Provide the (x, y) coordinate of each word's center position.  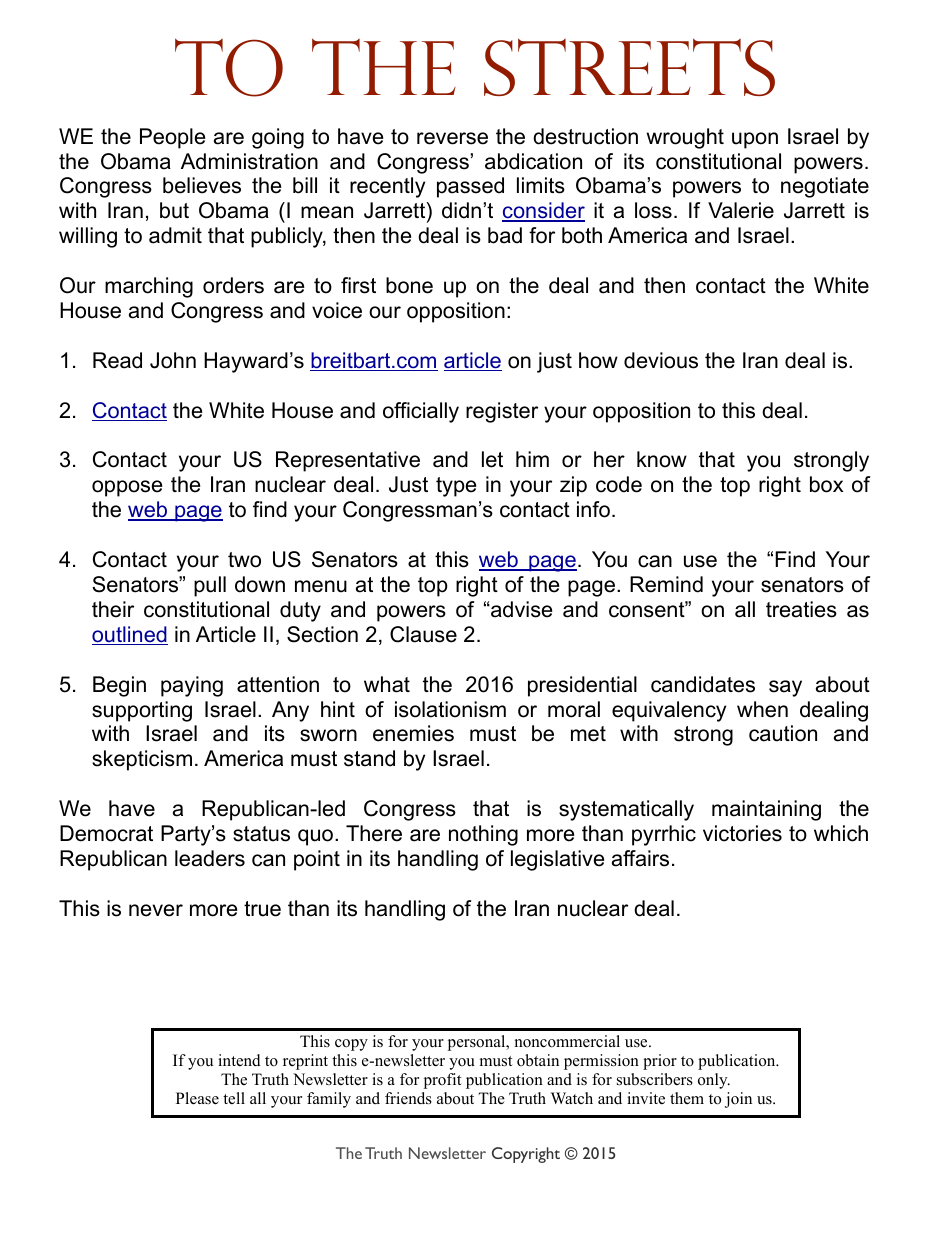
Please (197, 1098)
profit (442, 1081)
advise (520, 609)
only (714, 1081)
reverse (452, 138)
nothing (483, 835)
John (173, 360)
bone (409, 285)
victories (742, 833)
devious (661, 360)
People (172, 138)
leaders (210, 858)
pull (210, 586)
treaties (801, 609)
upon (755, 140)
